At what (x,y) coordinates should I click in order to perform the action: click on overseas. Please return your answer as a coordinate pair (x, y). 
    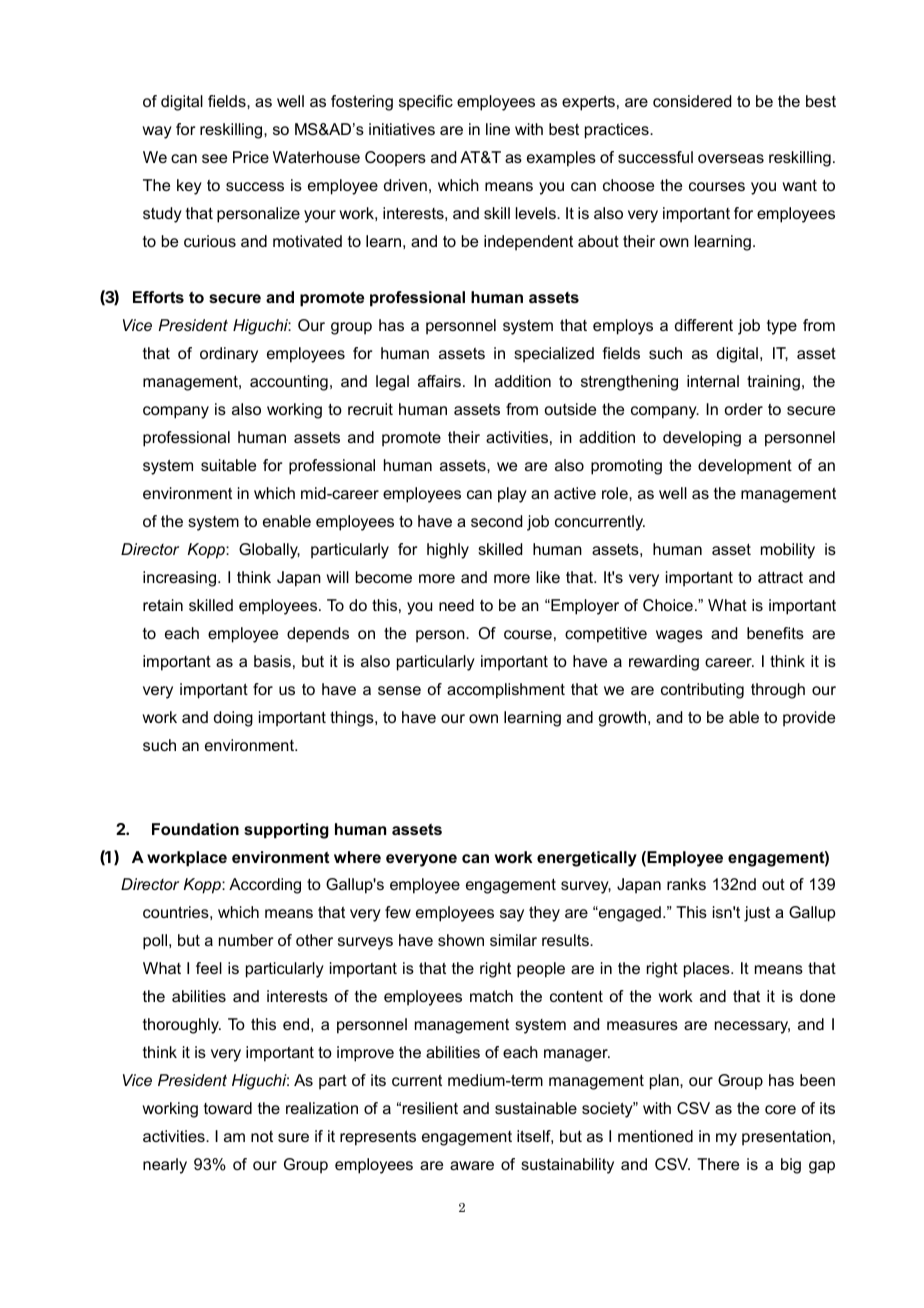
    Looking at the image, I should click on (731, 158).
